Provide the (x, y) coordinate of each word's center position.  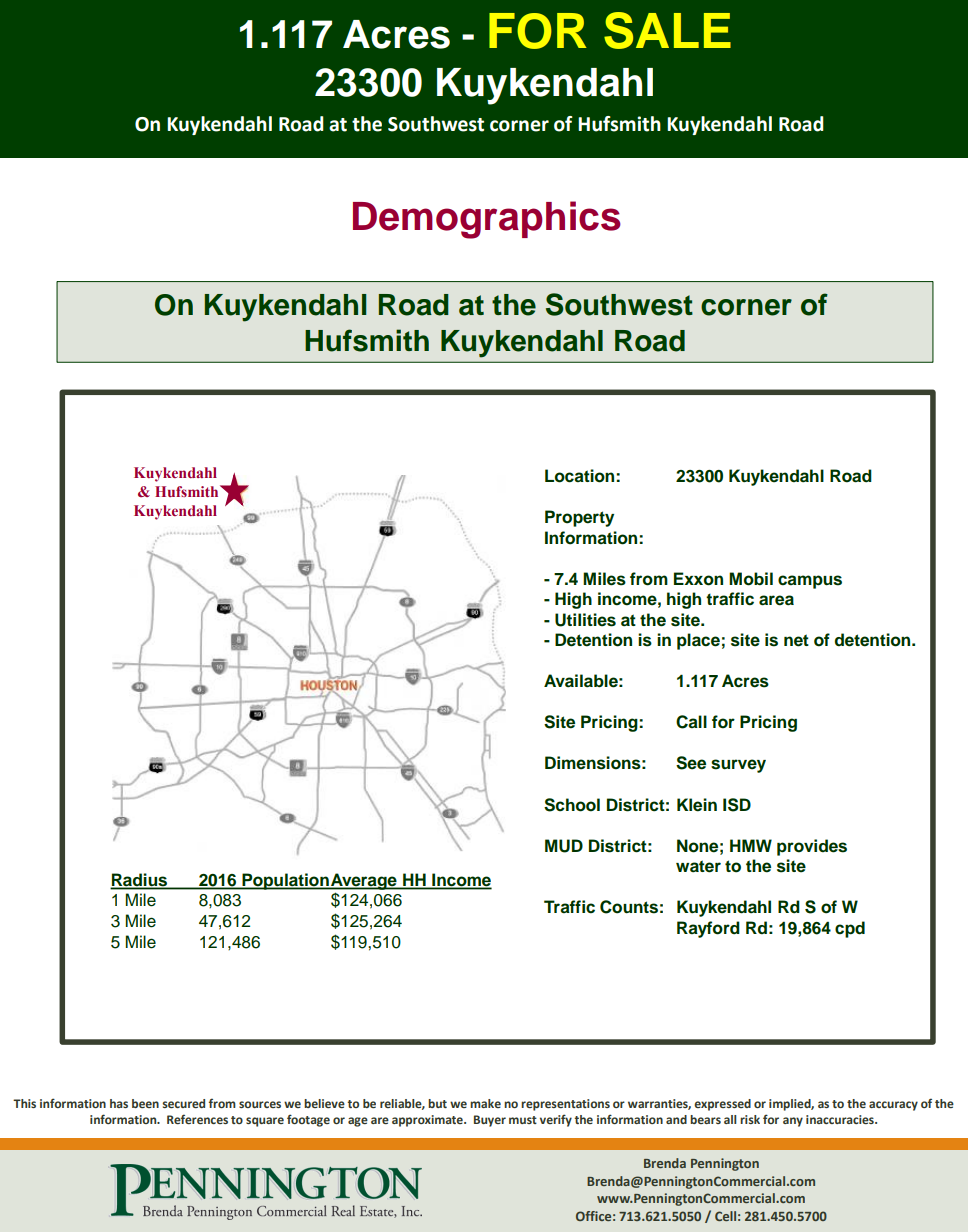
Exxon (698, 579)
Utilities (585, 620)
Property (579, 518)
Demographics (487, 220)
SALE (667, 30)
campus (810, 582)
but (437, 1103)
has (119, 1103)
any (793, 1122)
